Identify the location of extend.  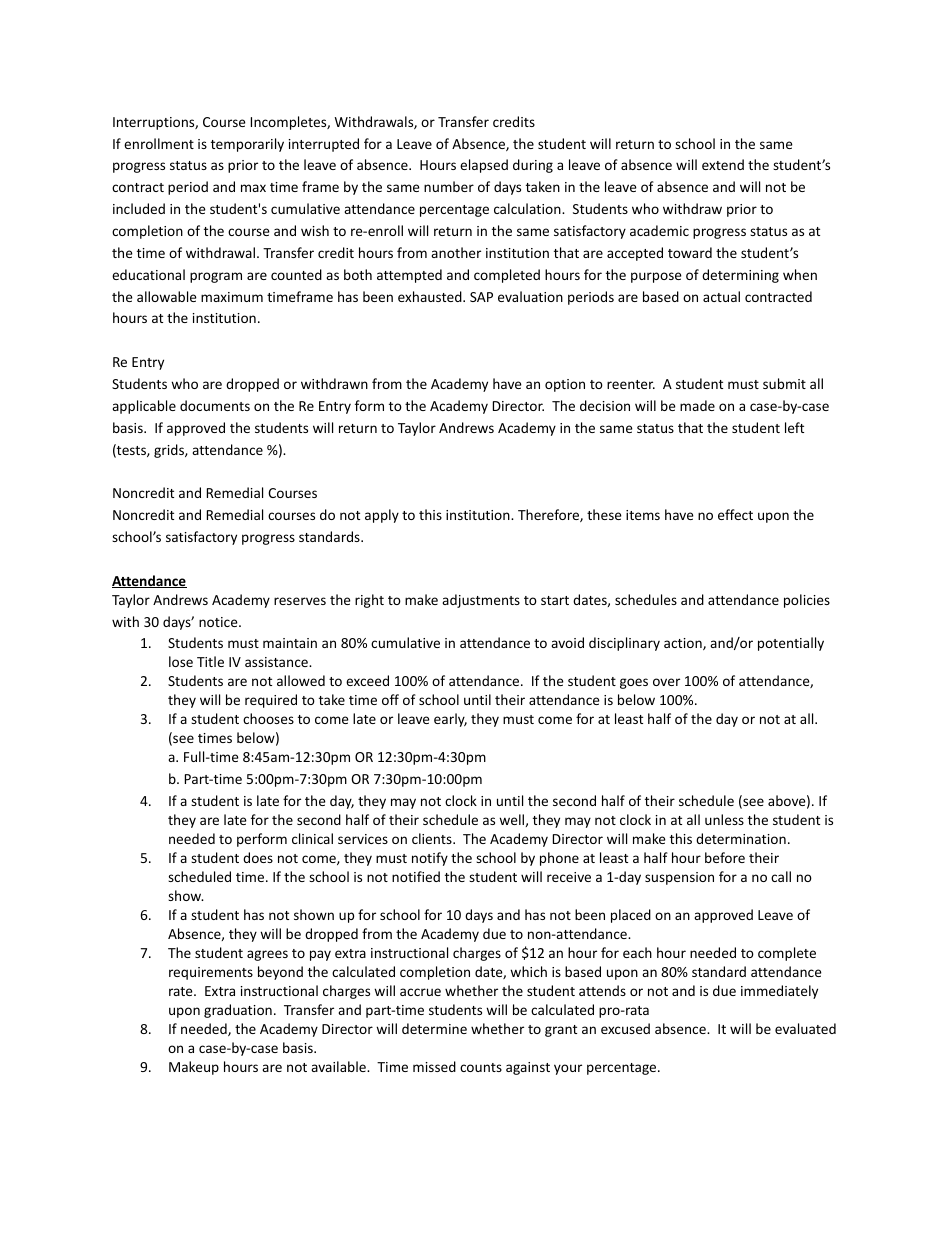
(723, 164).
